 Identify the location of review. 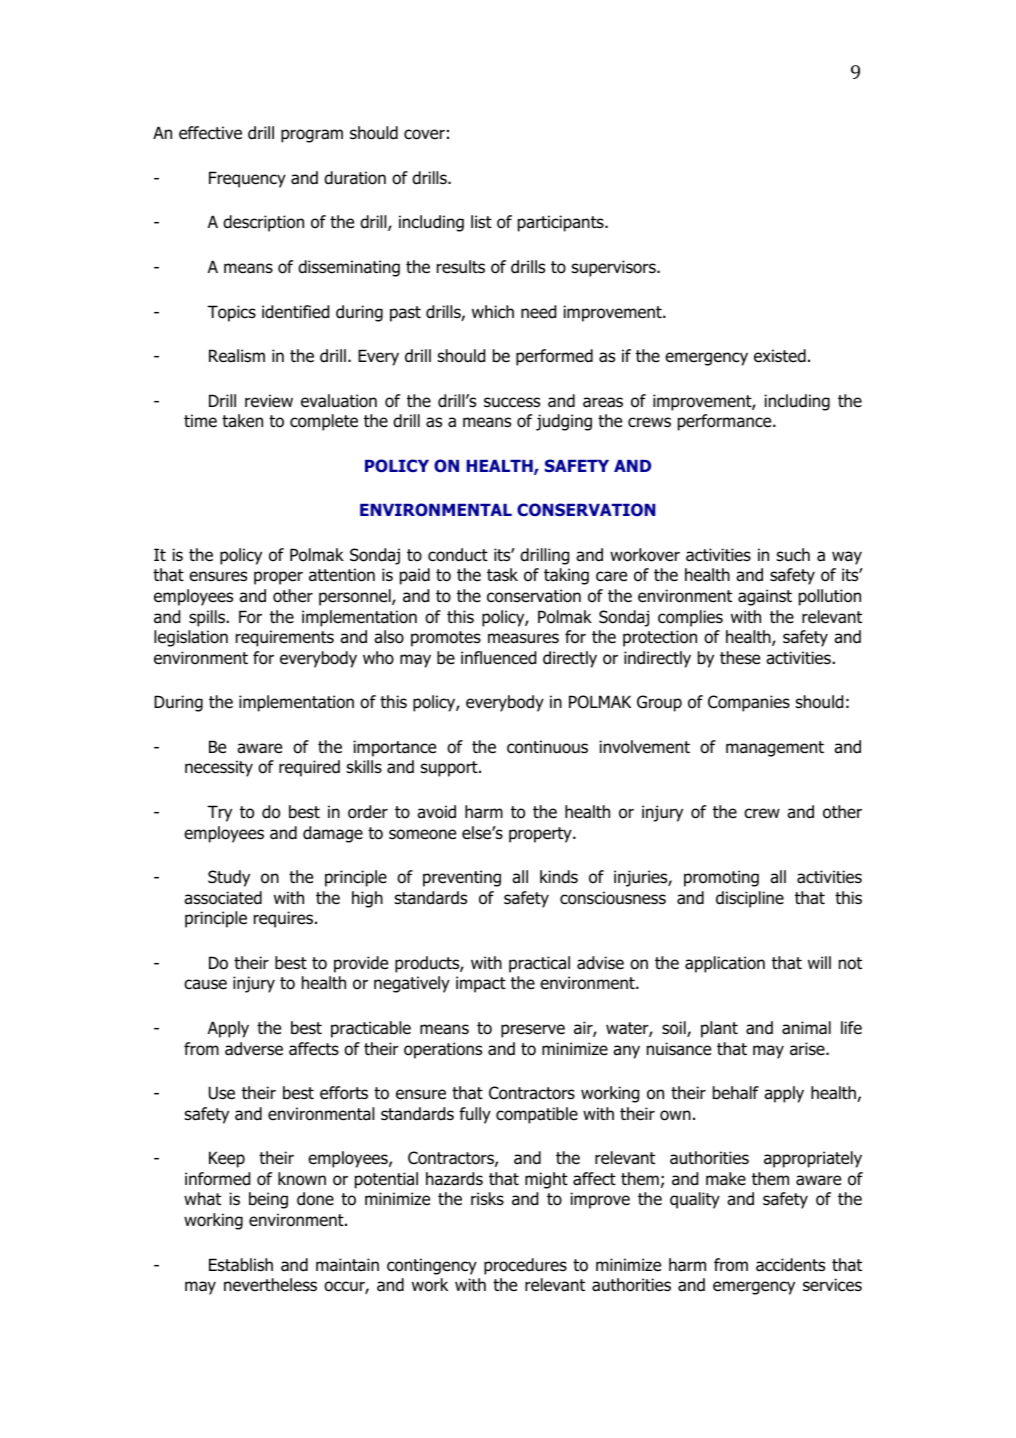
(269, 401).
